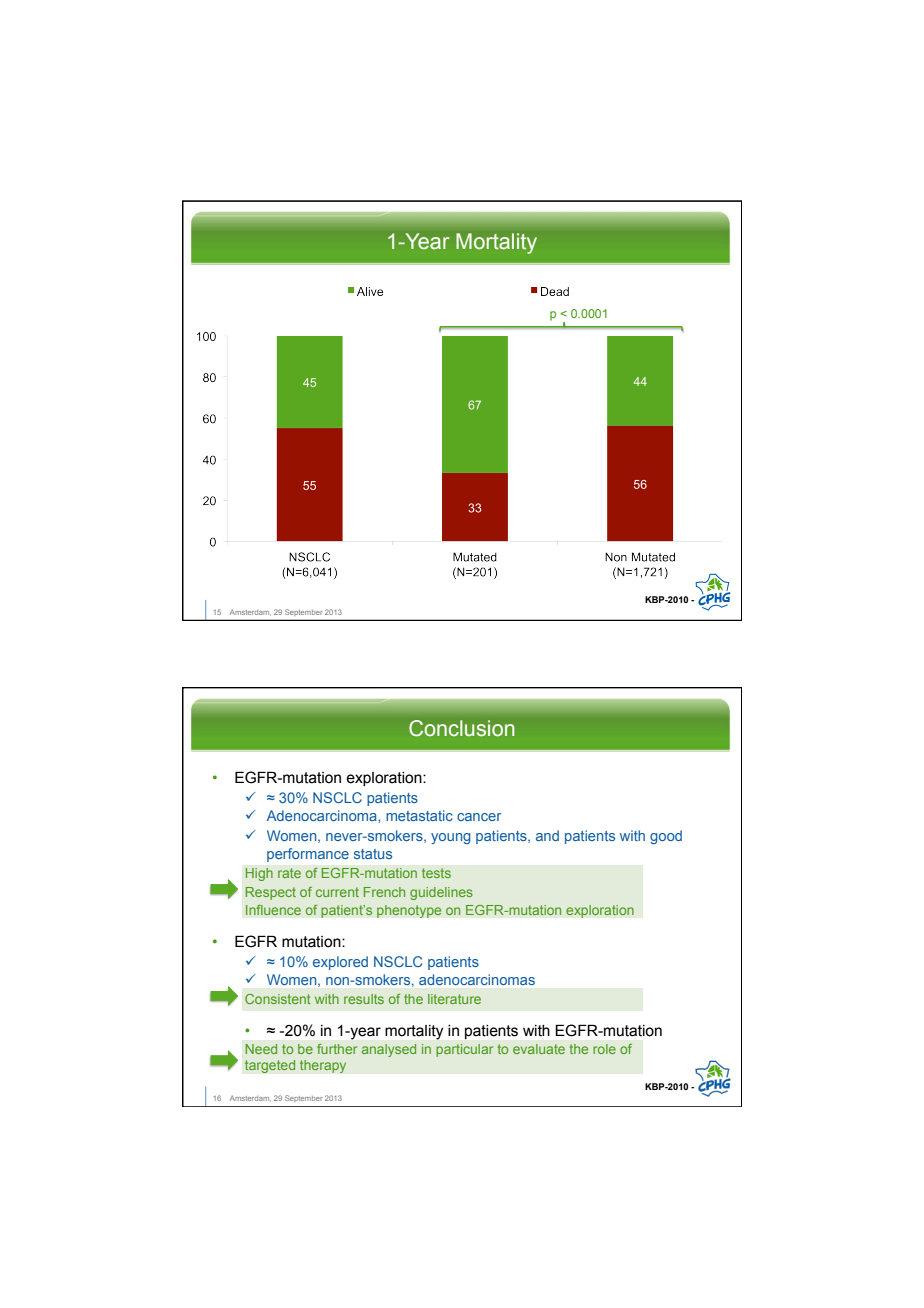 Image resolution: width=924 pixels, height=1308 pixels. Describe the element at coordinates (441, 893) in the image. I see `guidelines` at that location.
